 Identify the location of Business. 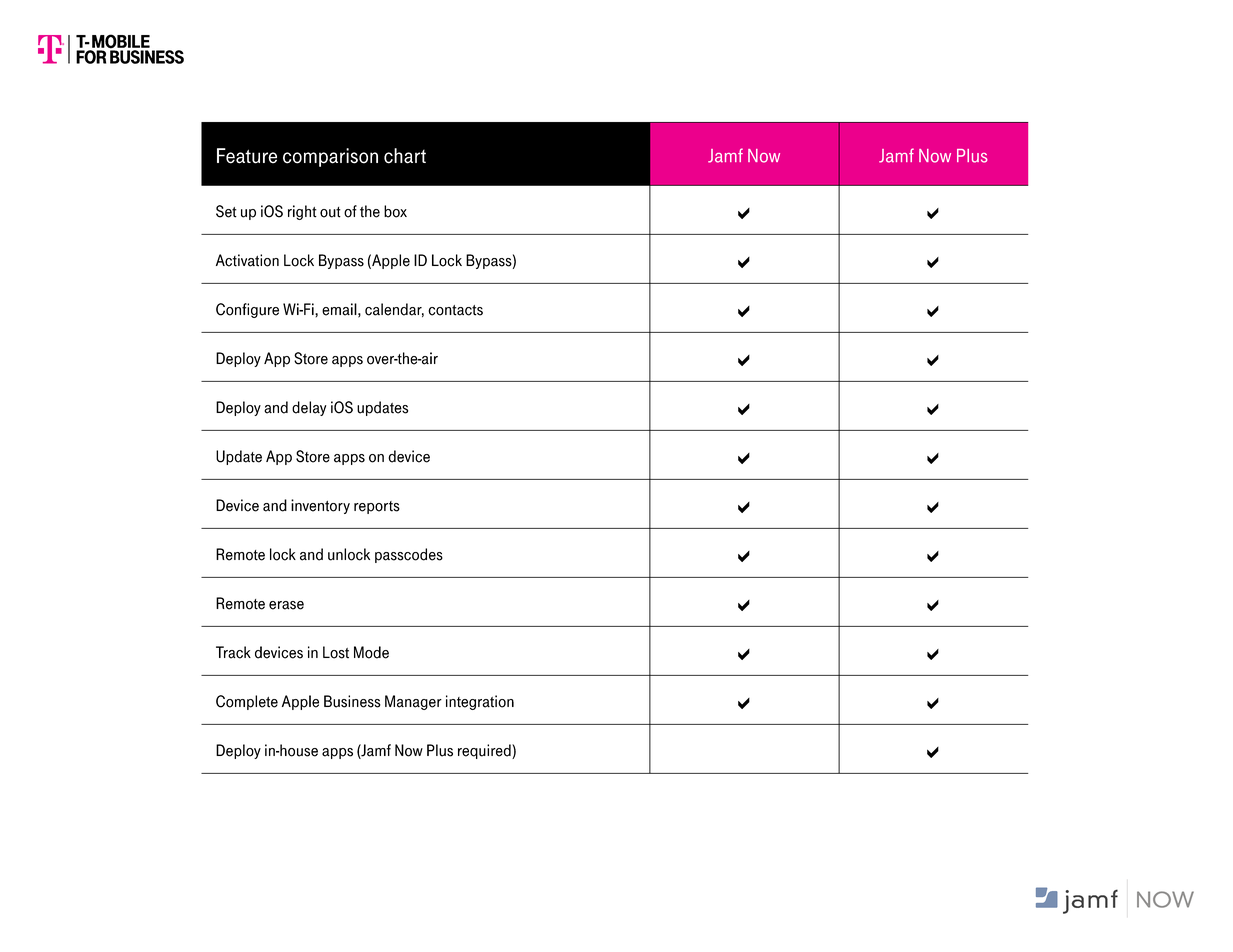
(352, 701).
